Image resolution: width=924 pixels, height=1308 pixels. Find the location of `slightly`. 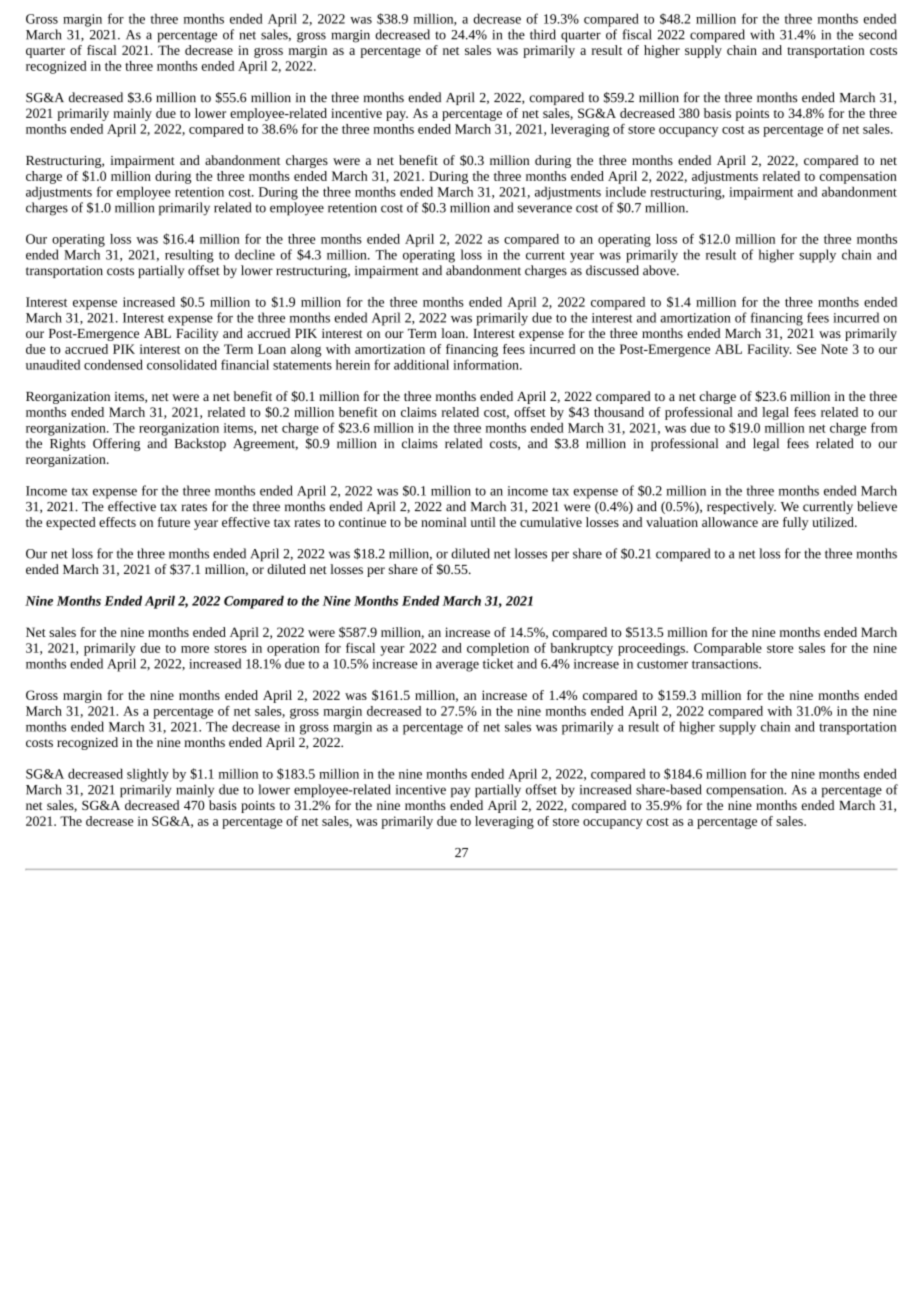

slightly is located at coordinates (148, 775).
